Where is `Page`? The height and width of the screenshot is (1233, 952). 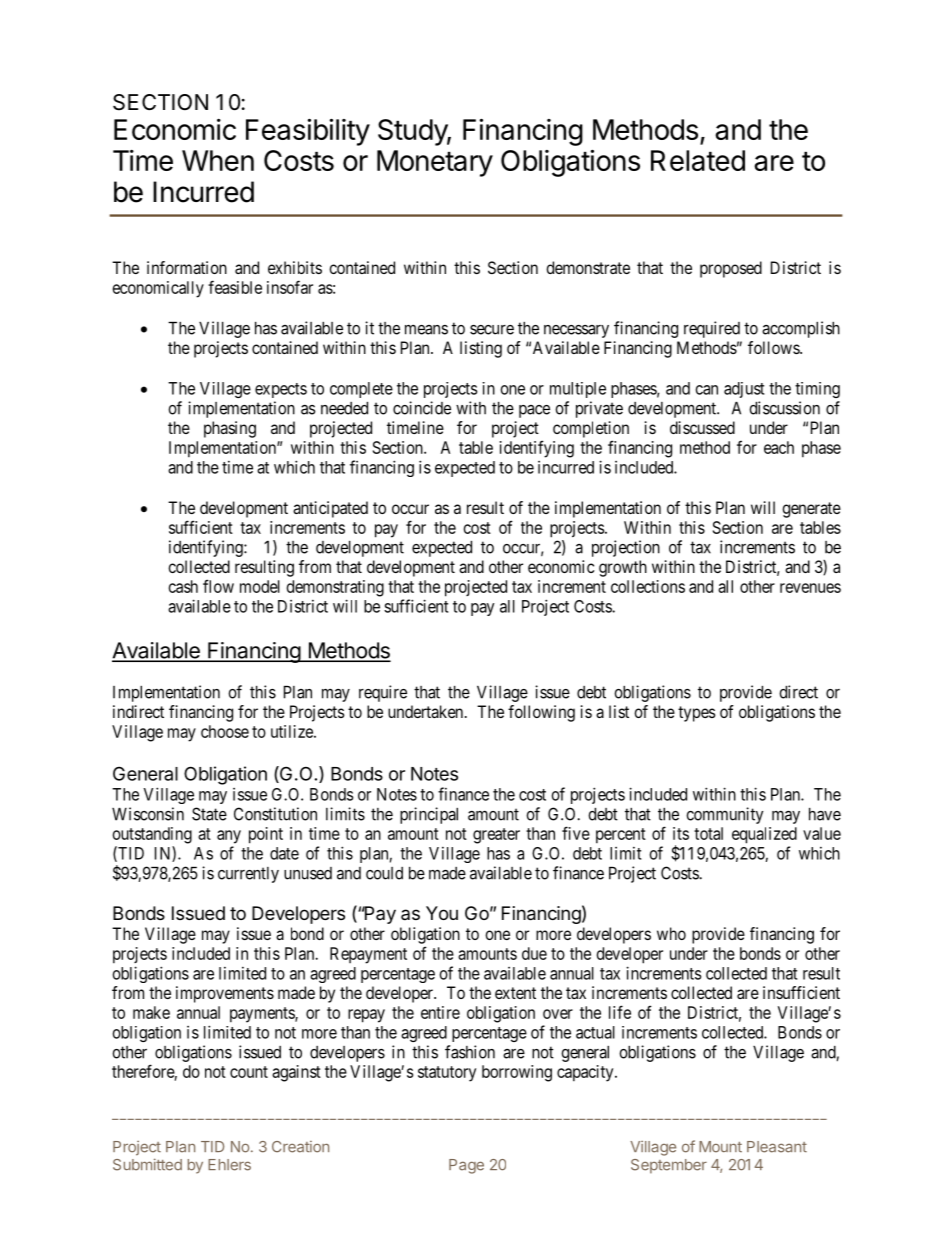 Page is located at coordinates (466, 1166).
